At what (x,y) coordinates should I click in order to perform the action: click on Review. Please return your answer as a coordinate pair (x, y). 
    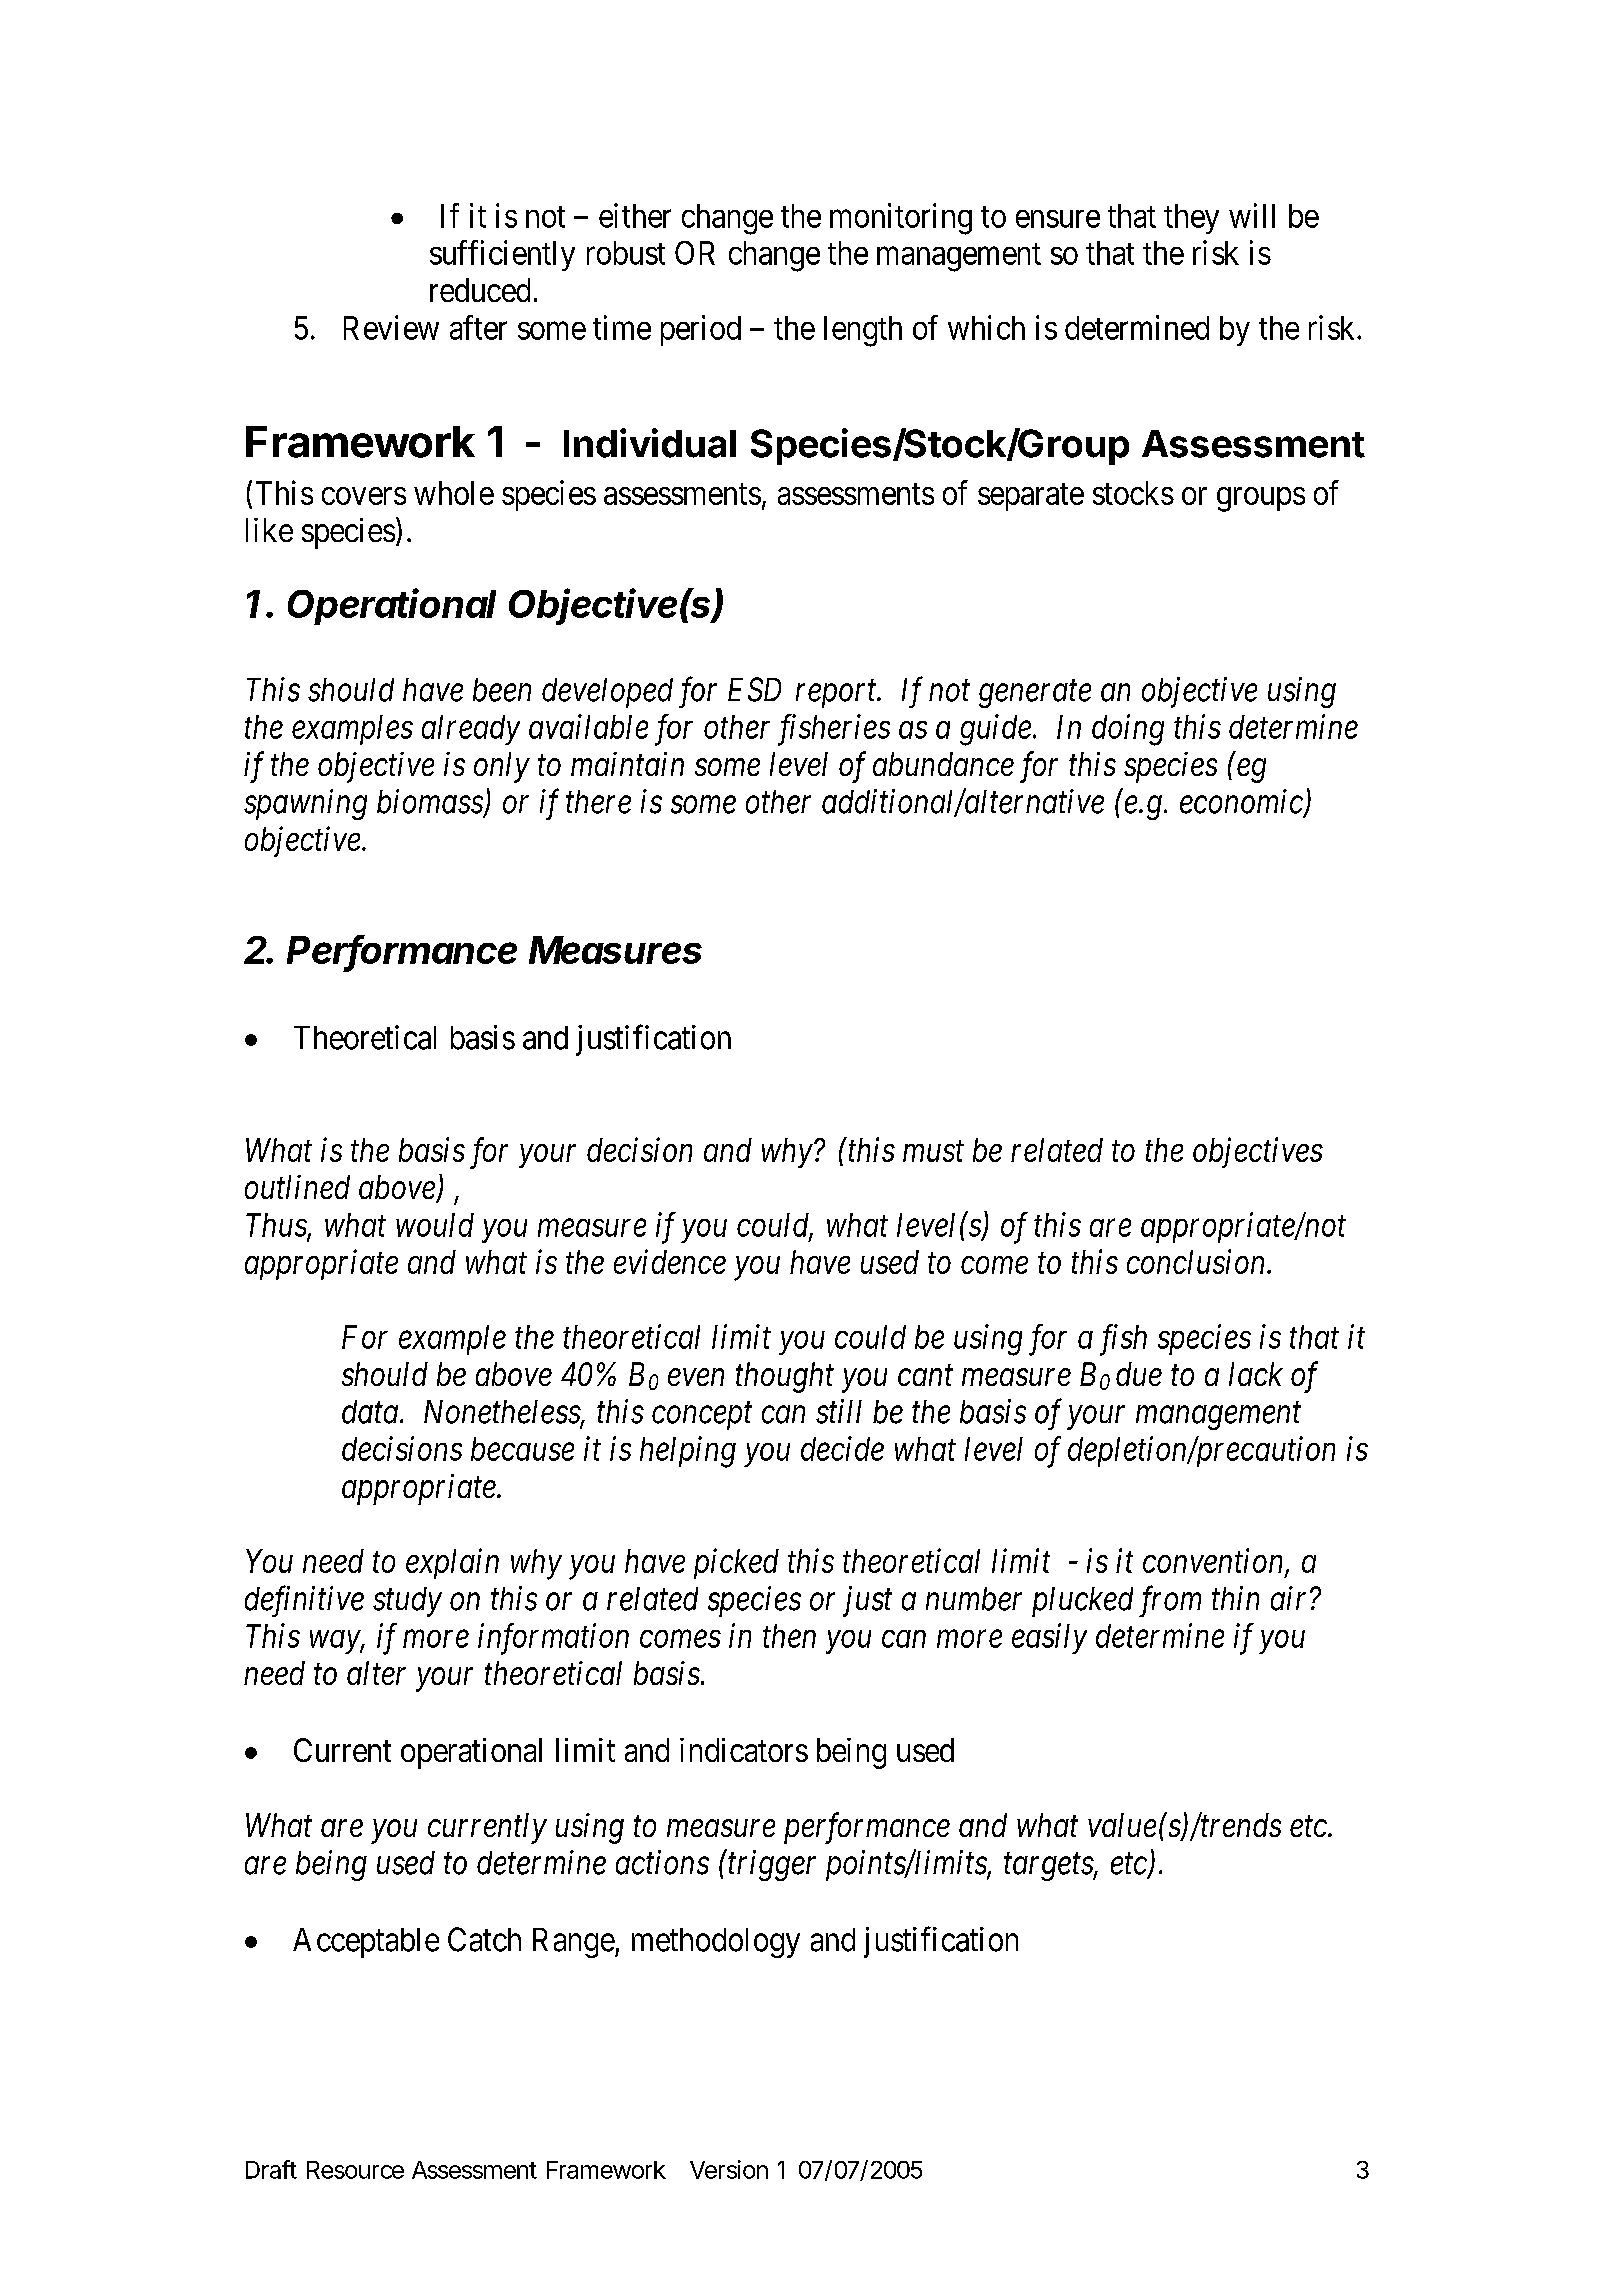
    Looking at the image, I should click on (391, 327).
